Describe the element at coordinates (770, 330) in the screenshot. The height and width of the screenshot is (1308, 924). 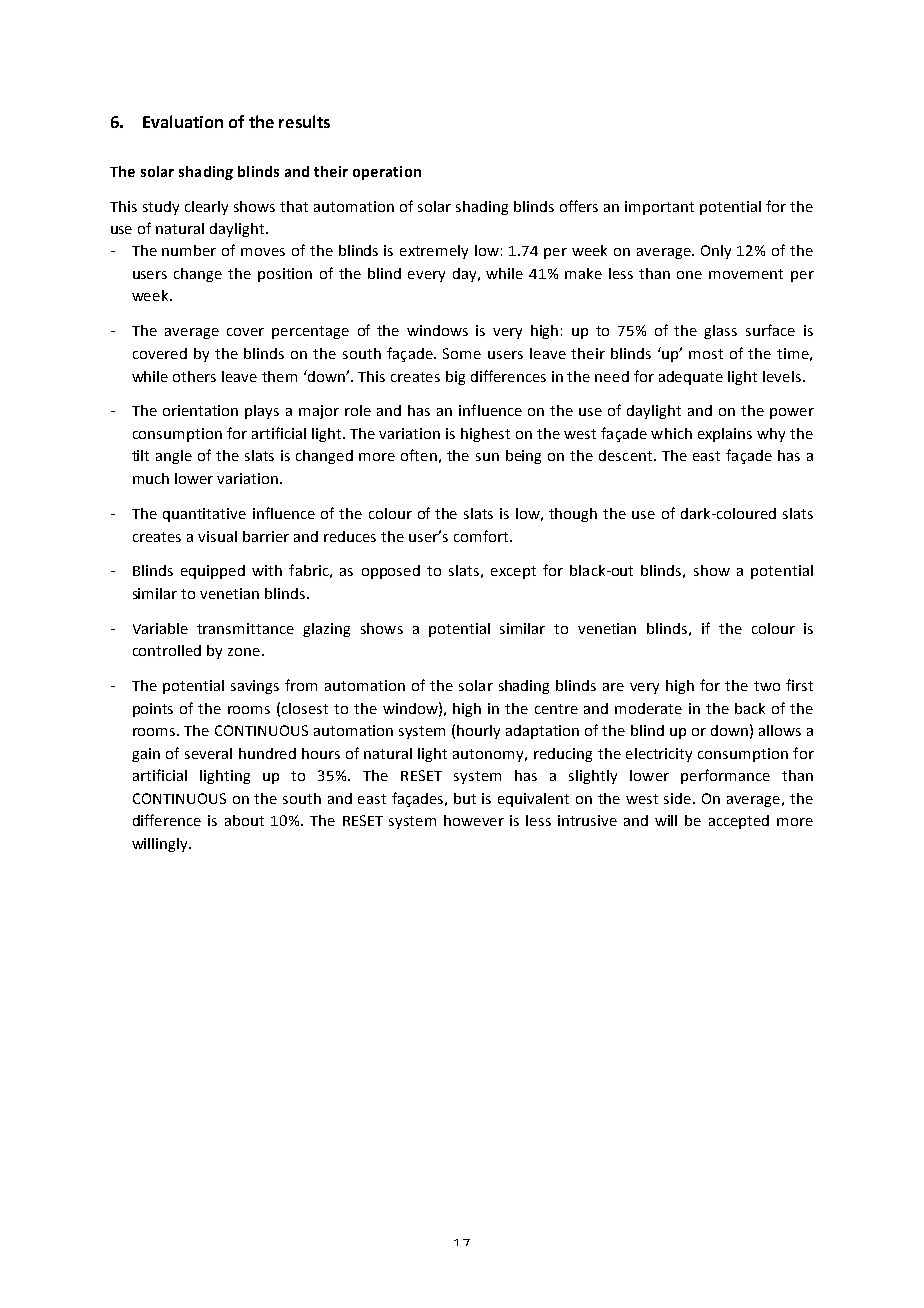
I see `surface` at that location.
